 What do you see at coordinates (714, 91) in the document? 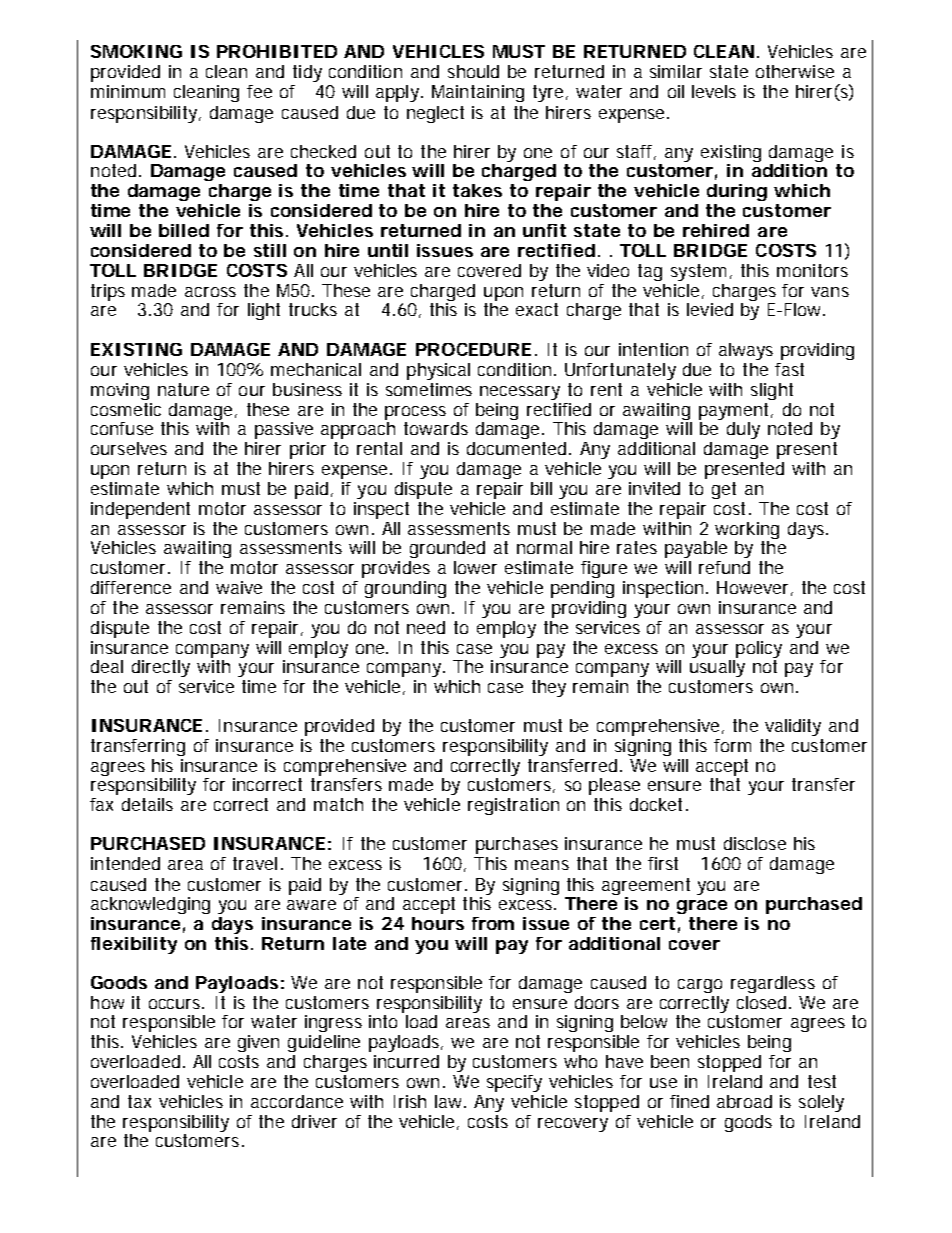
I see `levels` at bounding box center [714, 91].
